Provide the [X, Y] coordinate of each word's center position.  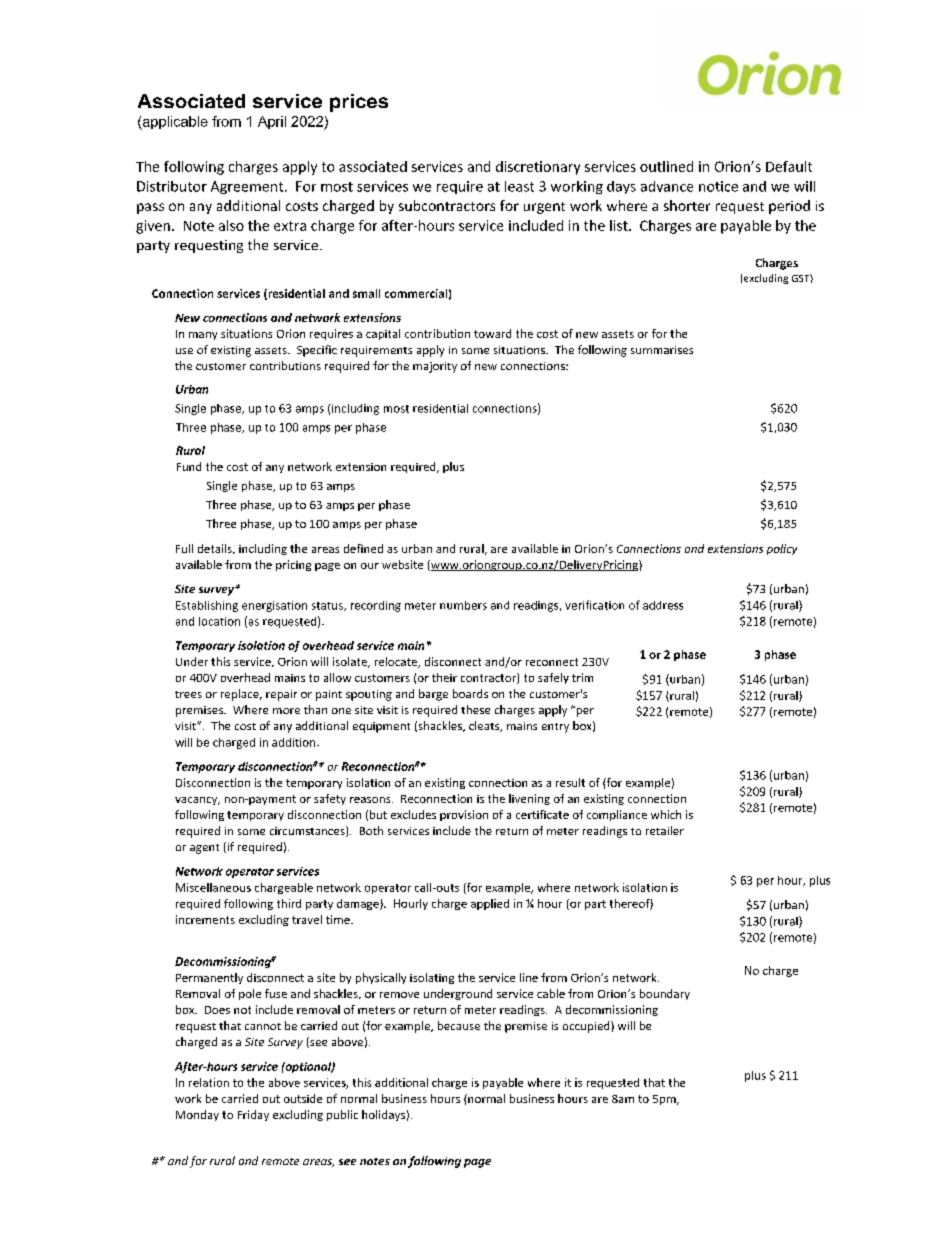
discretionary [538, 168]
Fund [189, 466]
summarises [662, 350]
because [459, 1025]
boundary [665, 994]
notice [718, 186]
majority [435, 367]
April [272, 122]
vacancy [197, 801]
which [666, 814]
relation [209, 1082]
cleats [485, 726]
